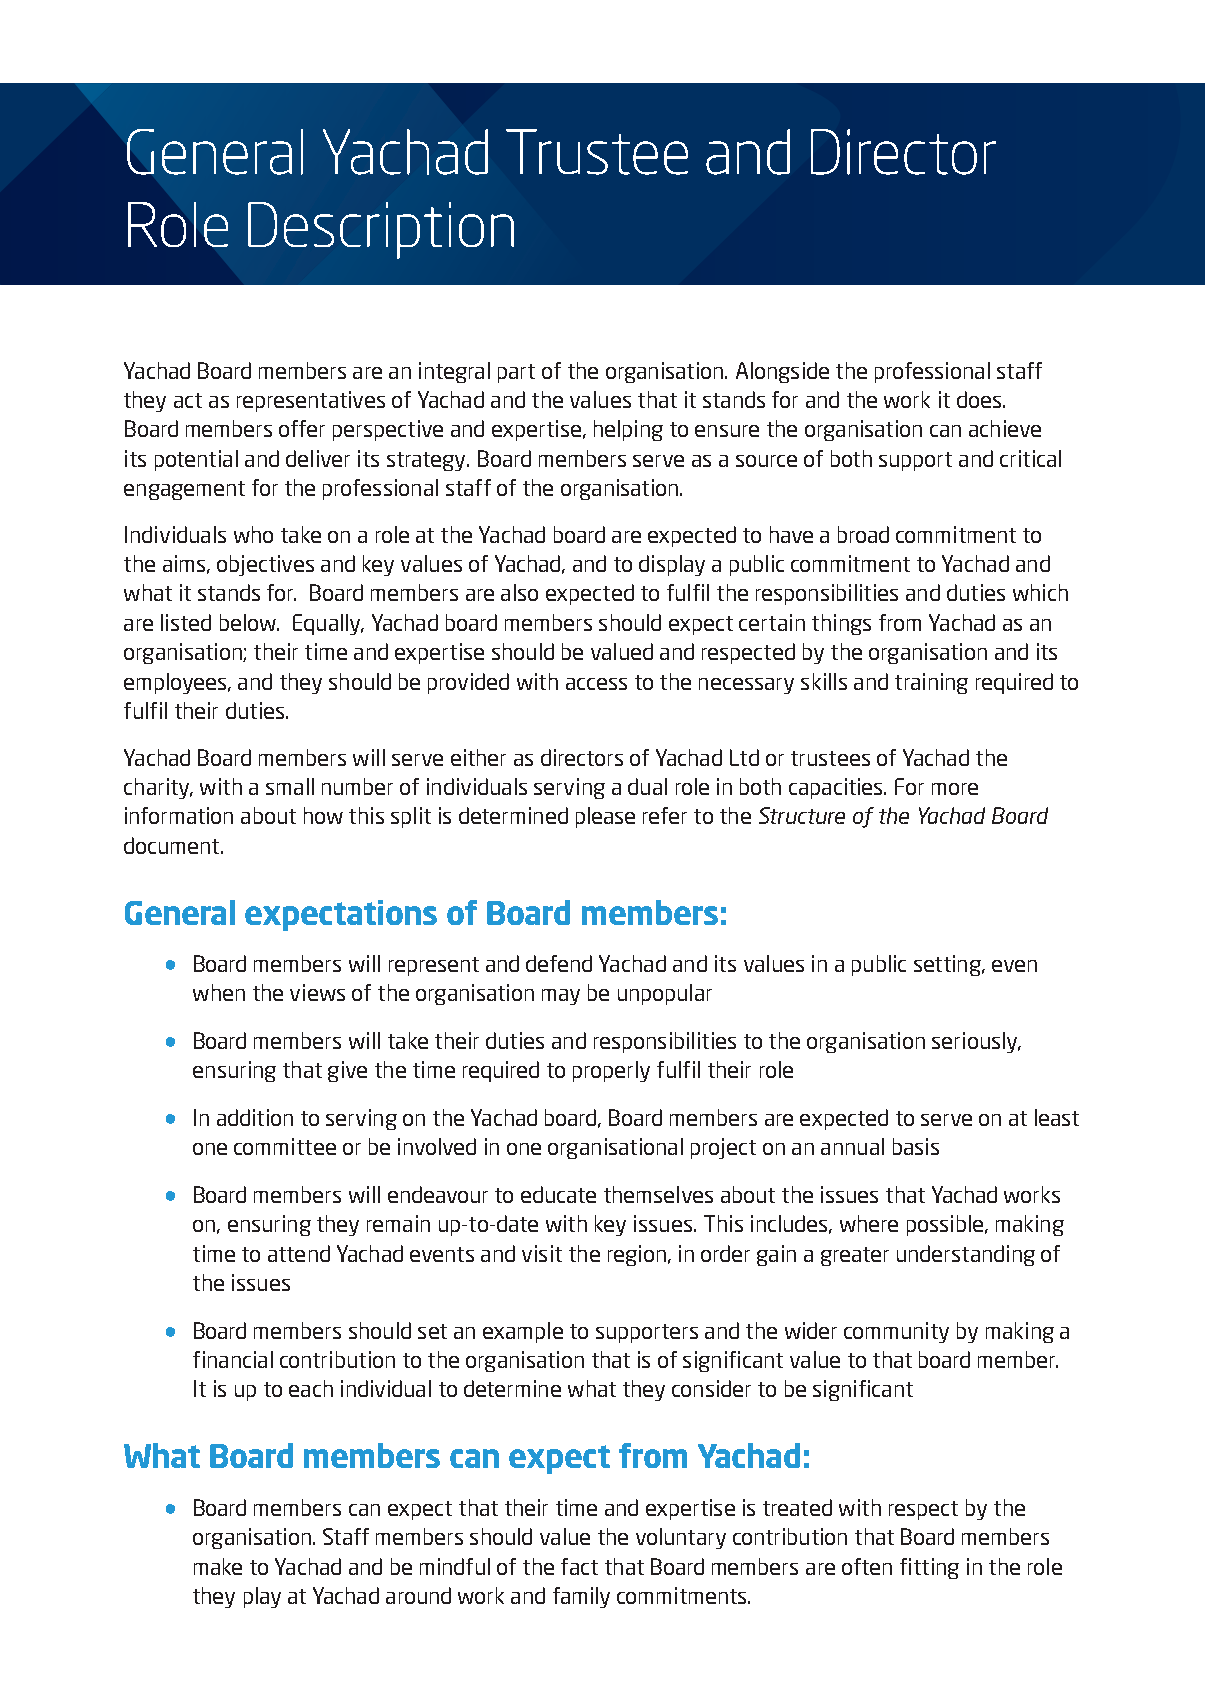 The width and height of the screenshot is (1205, 1705). Describe the element at coordinates (916, 1146) in the screenshot. I see `basis` at that location.
